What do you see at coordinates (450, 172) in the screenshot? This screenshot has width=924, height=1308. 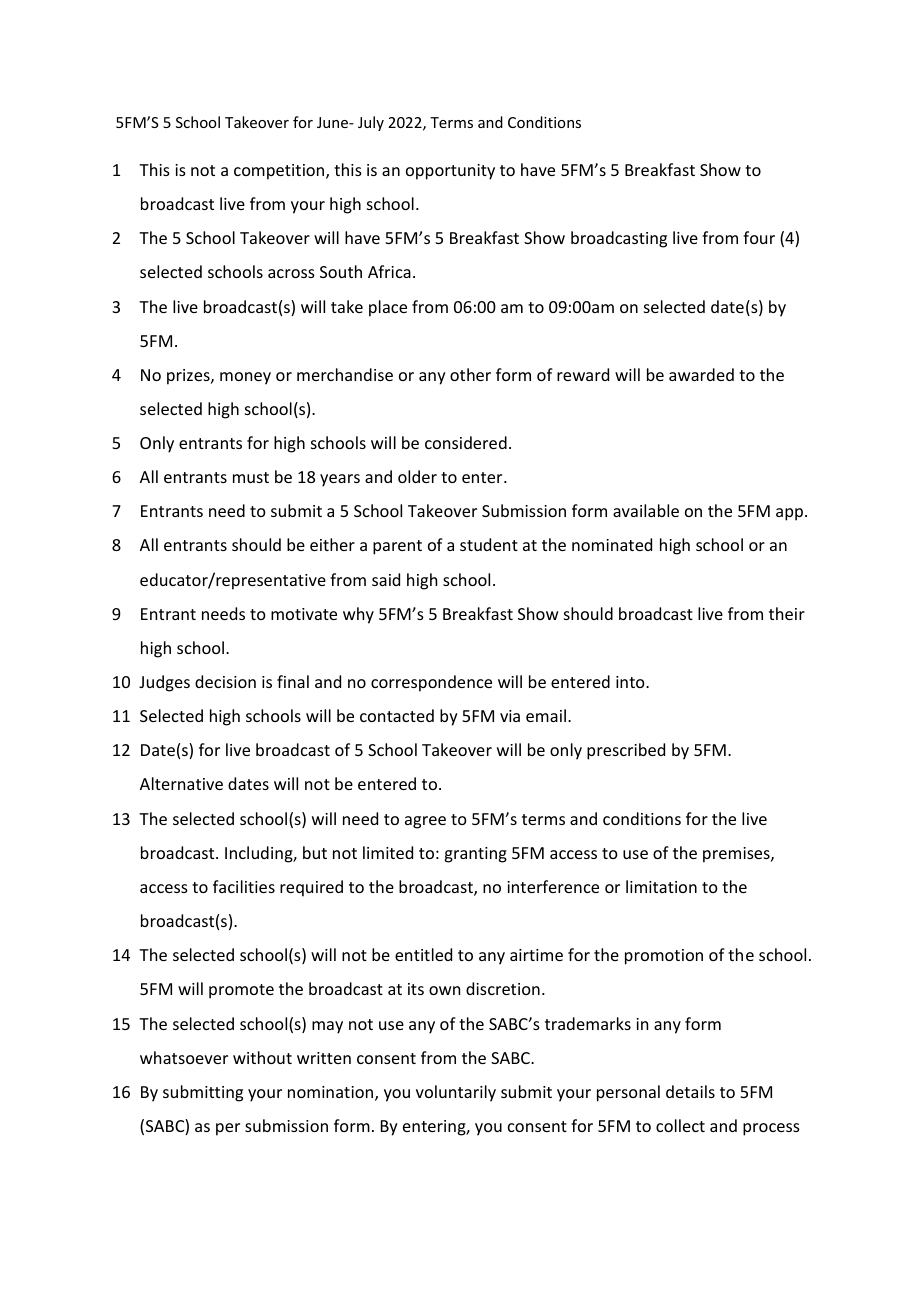 I see `opportunity` at bounding box center [450, 172].
